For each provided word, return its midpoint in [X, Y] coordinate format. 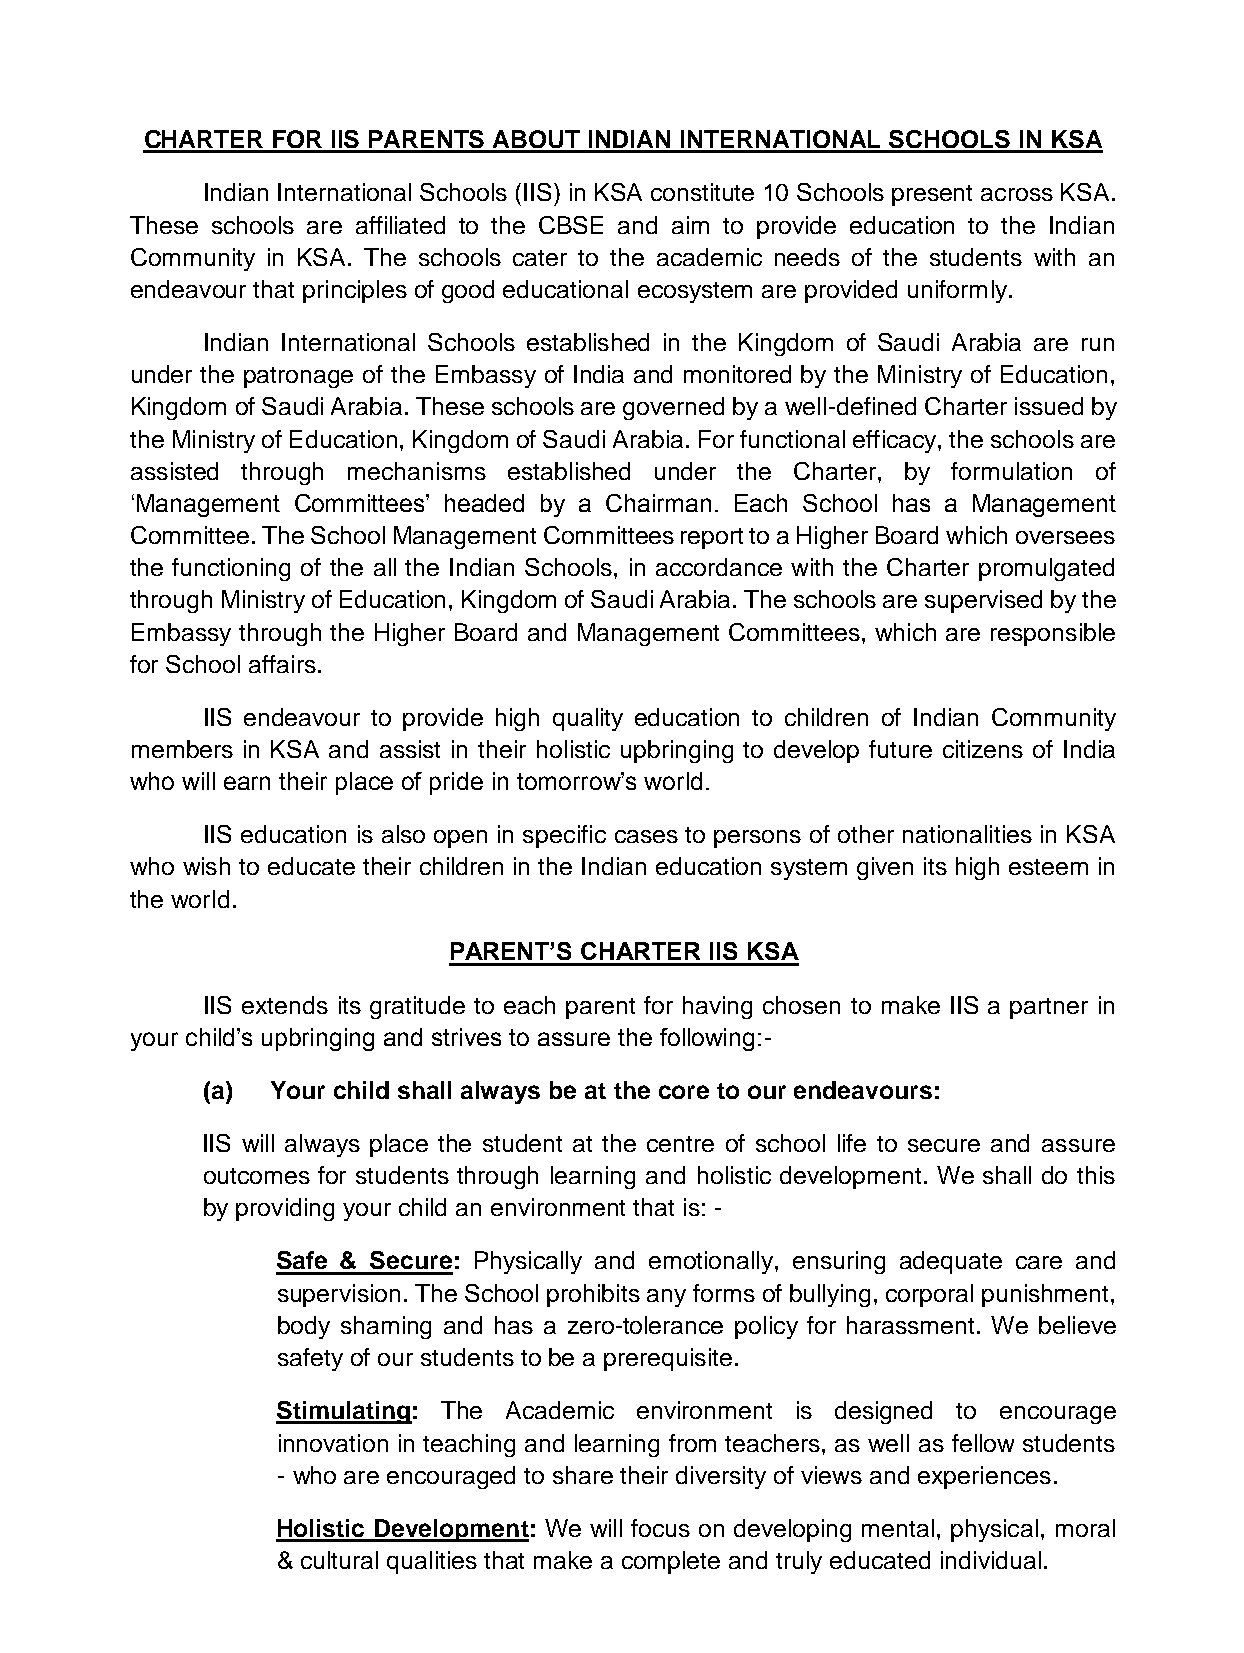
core [684, 1092]
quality [588, 719]
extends [285, 1005]
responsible [1053, 634]
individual [991, 1560]
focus [660, 1528]
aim [690, 225]
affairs [282, 664]
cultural [339, 1560]
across [1017, 194]
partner [1049, 1008]
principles [355, 291]
